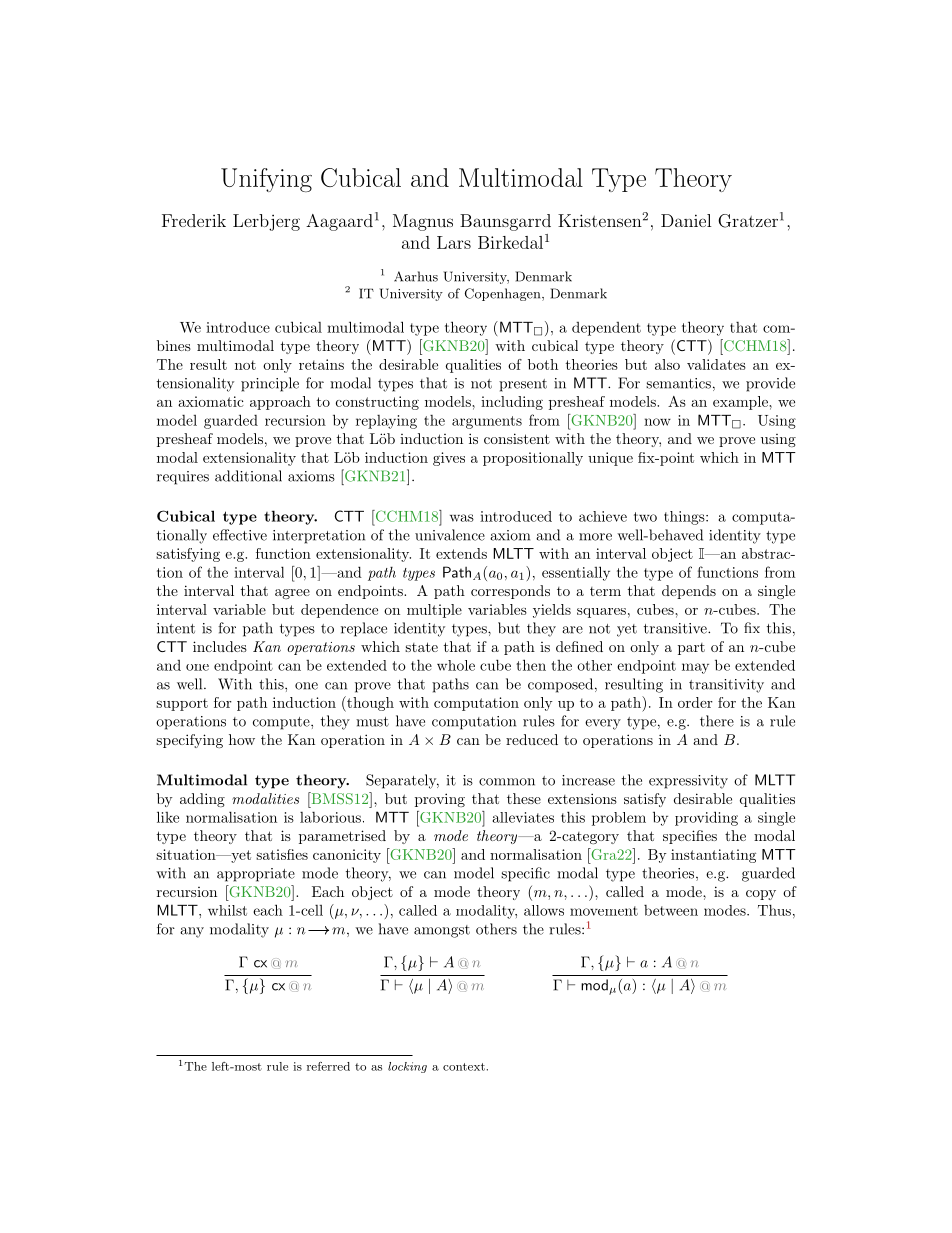 This image has height=1233, width=952. Describe the element at coordinates (686, 220) in the image. I see `Daniel` at that location.
